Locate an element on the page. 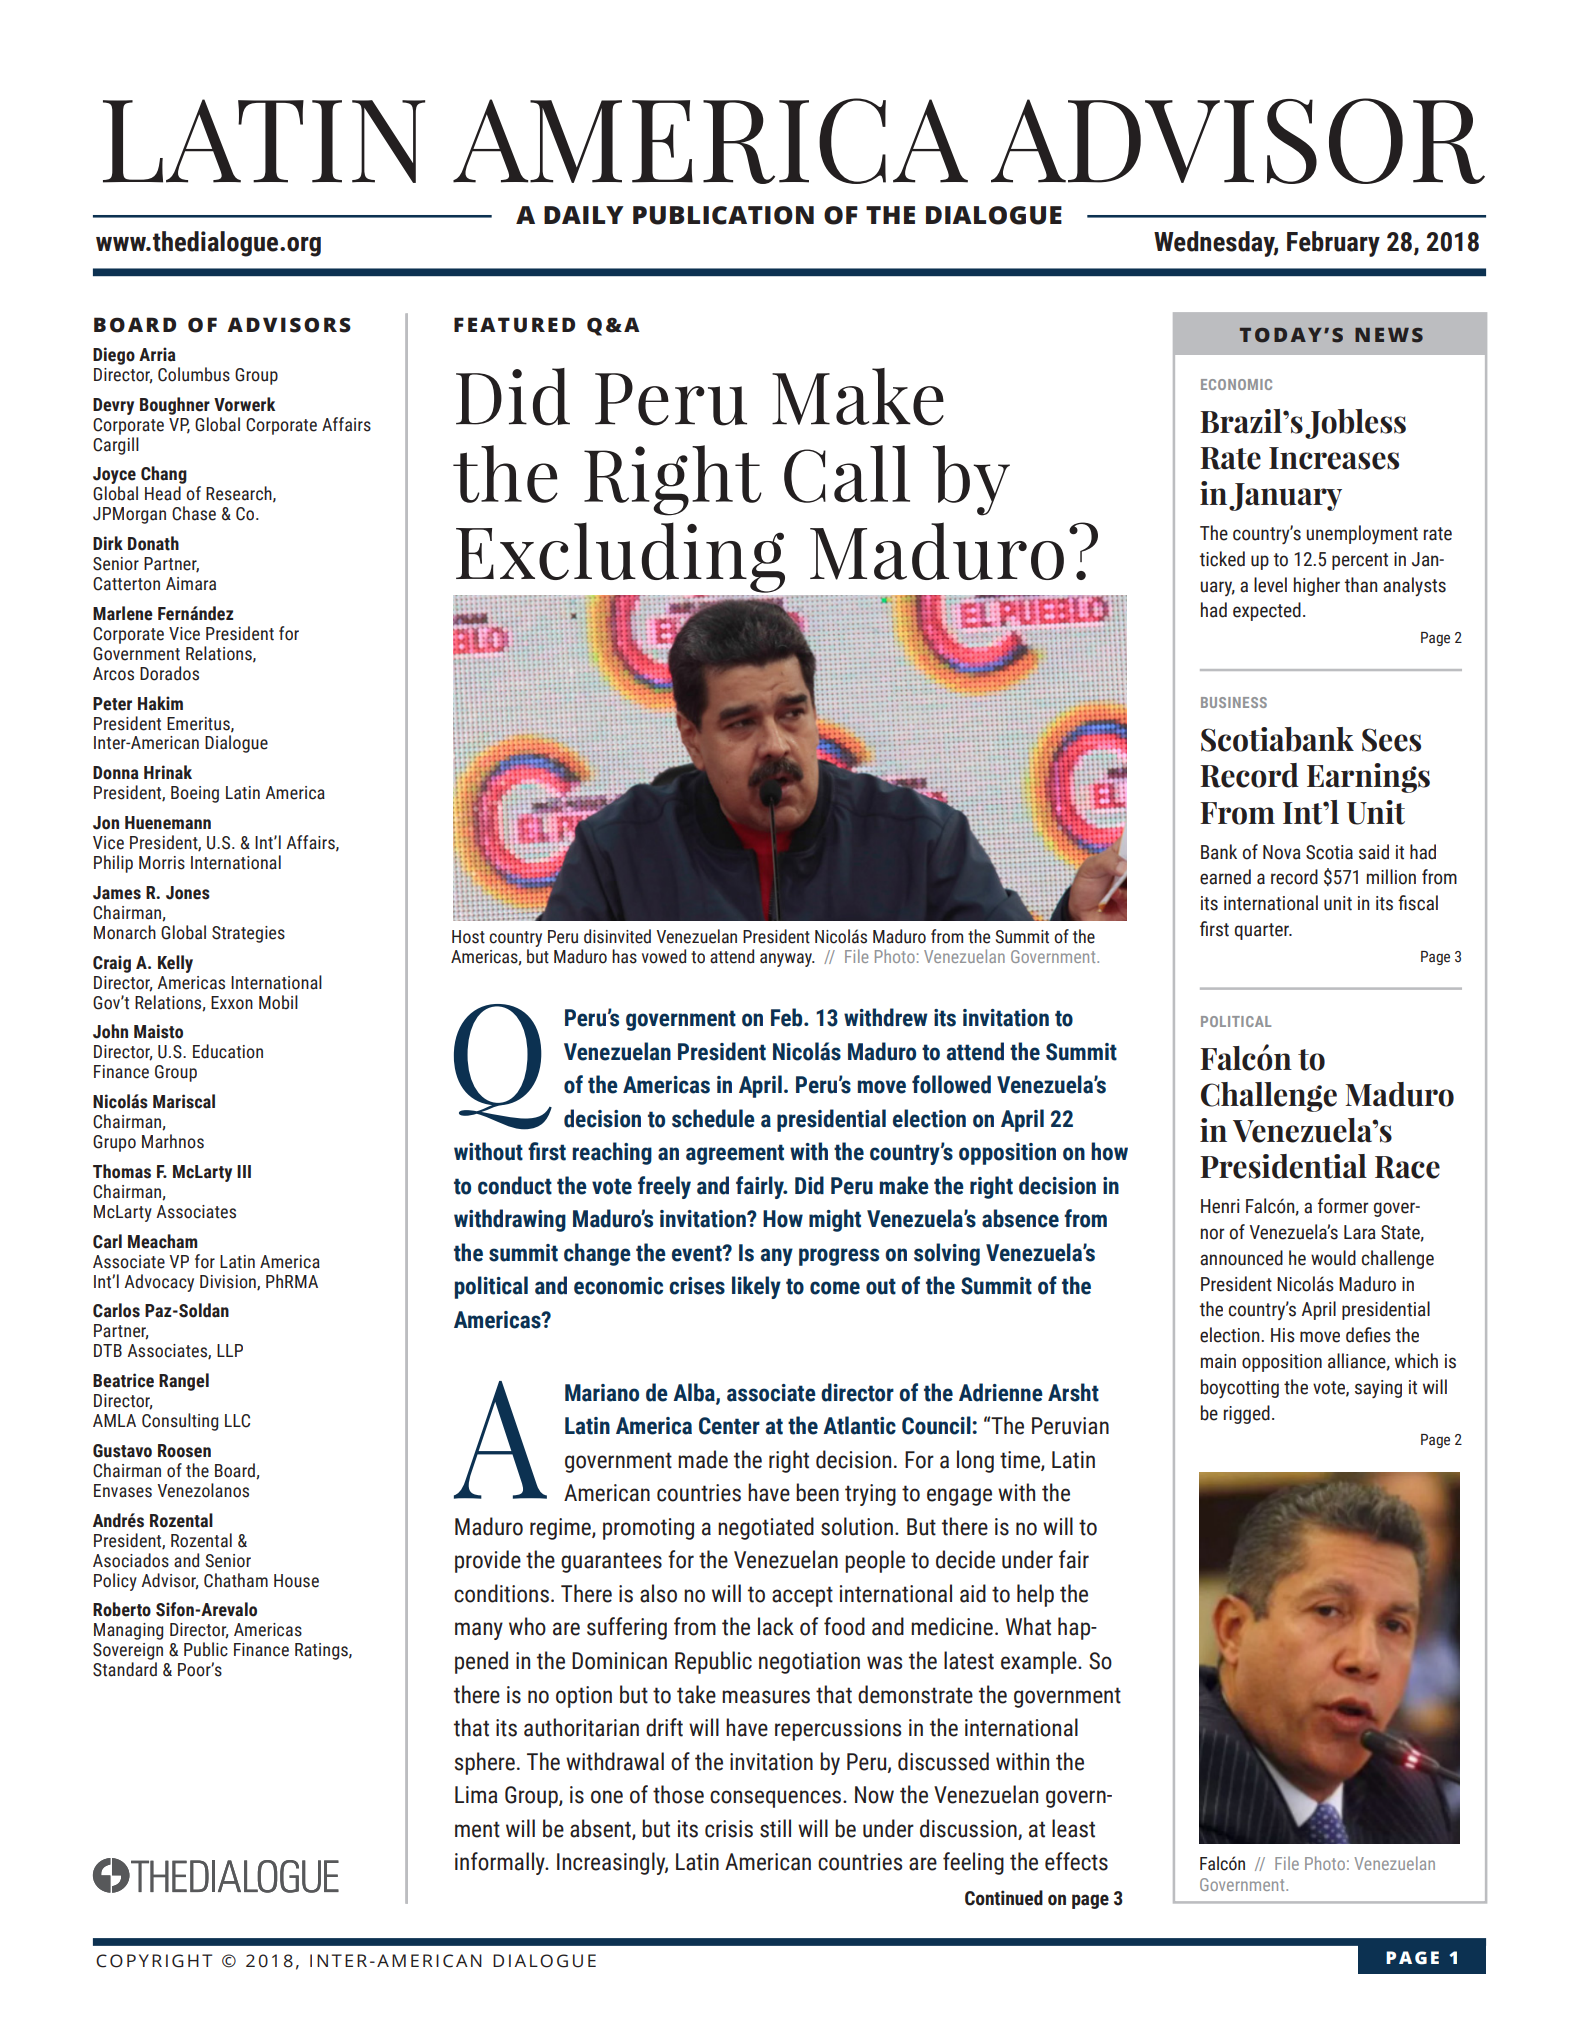 The height and width of the page is (2043, 1579). NEWS is located at coordinates (1389, 335).
